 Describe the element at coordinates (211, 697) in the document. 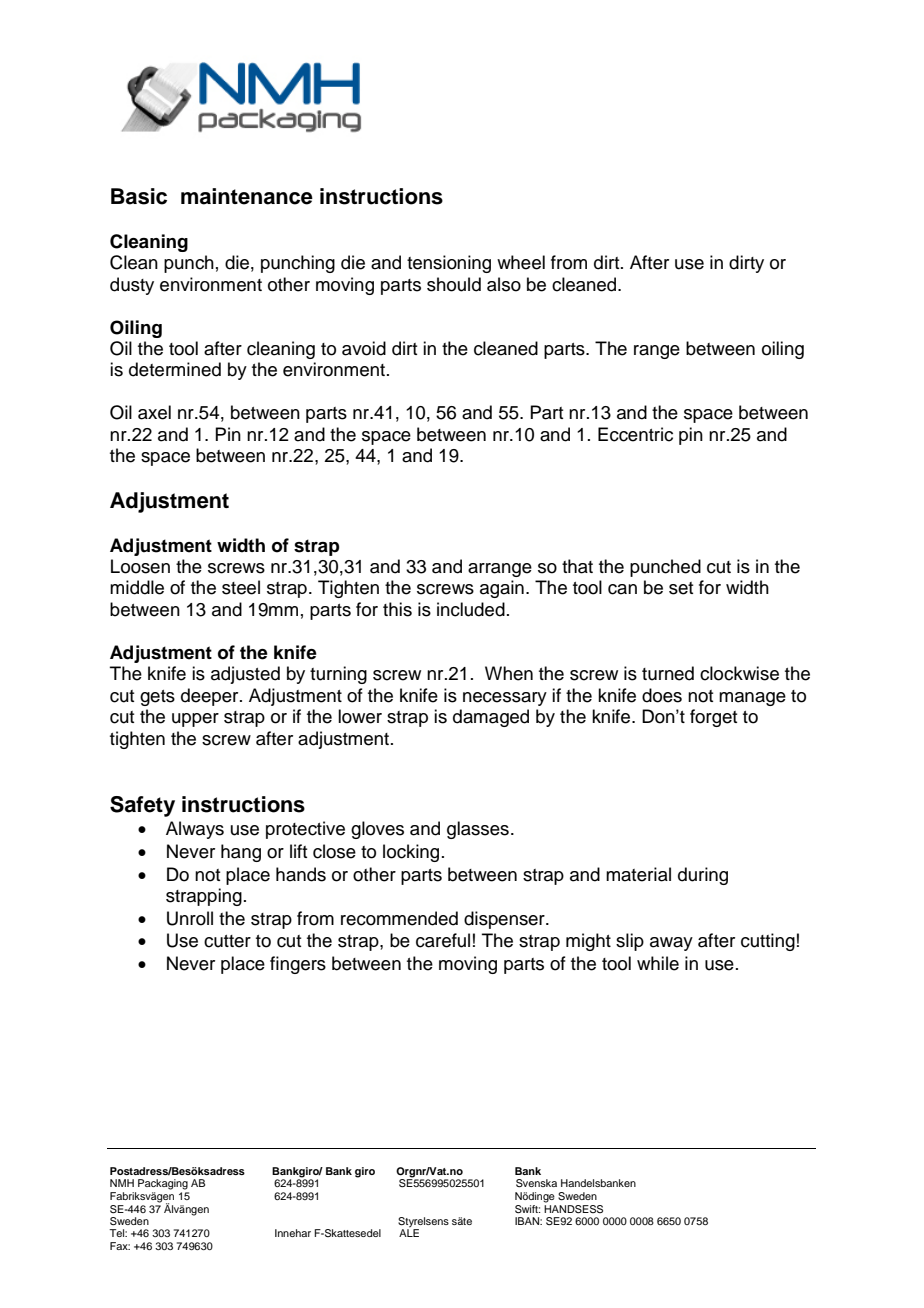

I see `deeper` at that location.
